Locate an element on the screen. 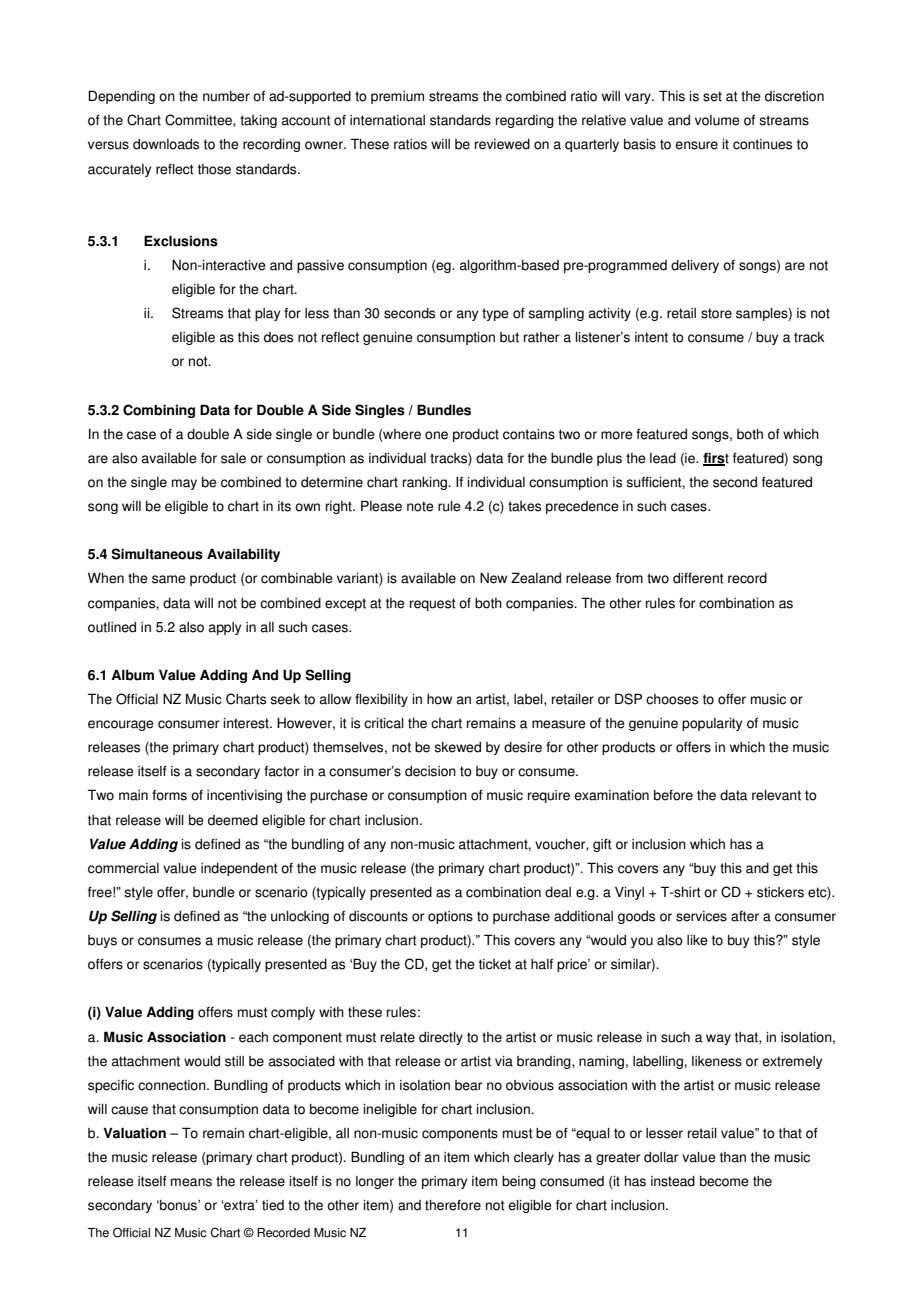  apply is located at coordinates (225, 628).
